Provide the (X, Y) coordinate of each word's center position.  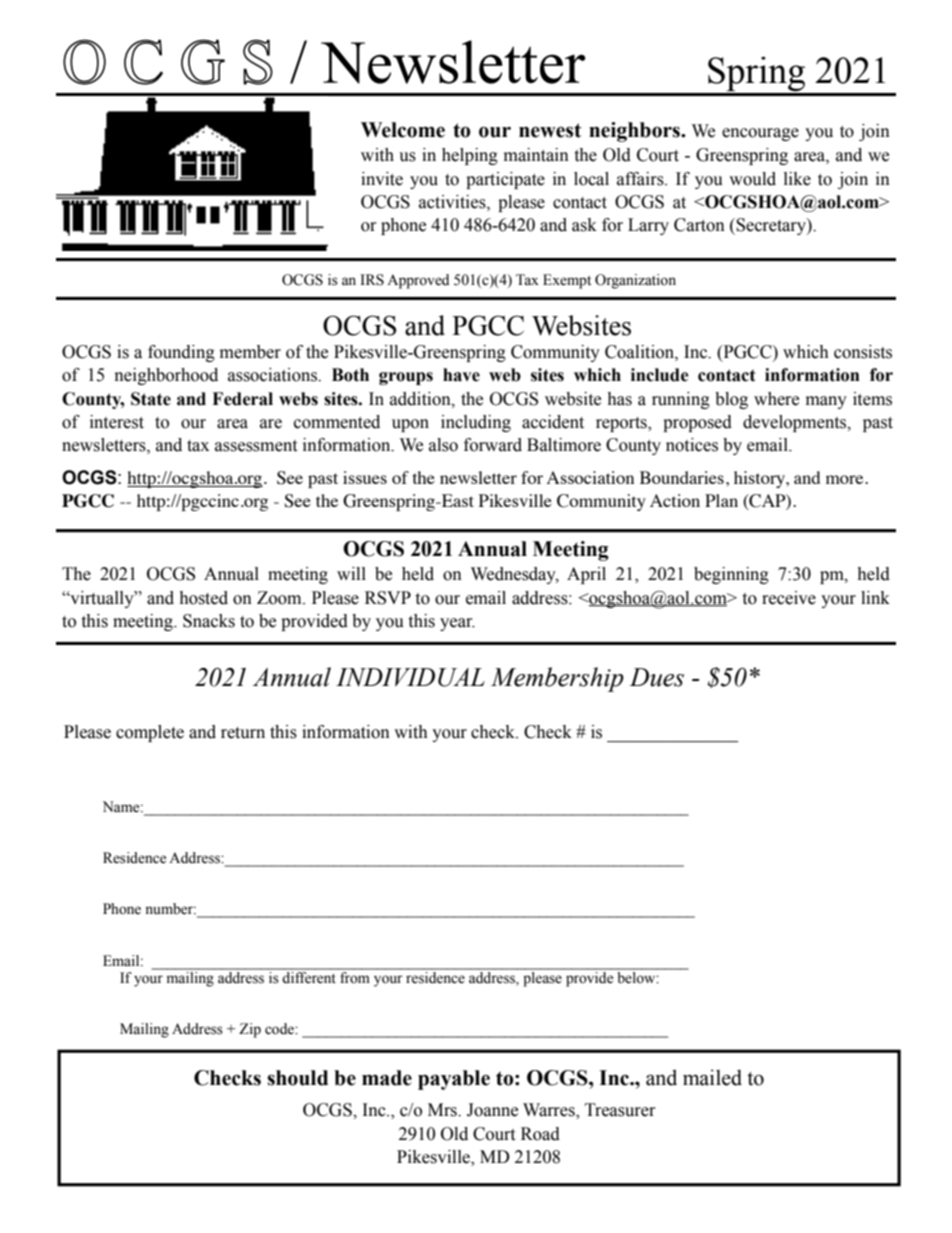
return (243, 733)
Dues (657, 677)
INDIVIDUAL (410, 677)
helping (470, 156)
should (297, 1078)
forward (493, 445)
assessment (256, 446)
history (761, 479)
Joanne (492, 1110)
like (797, 179)
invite (382, 179)
